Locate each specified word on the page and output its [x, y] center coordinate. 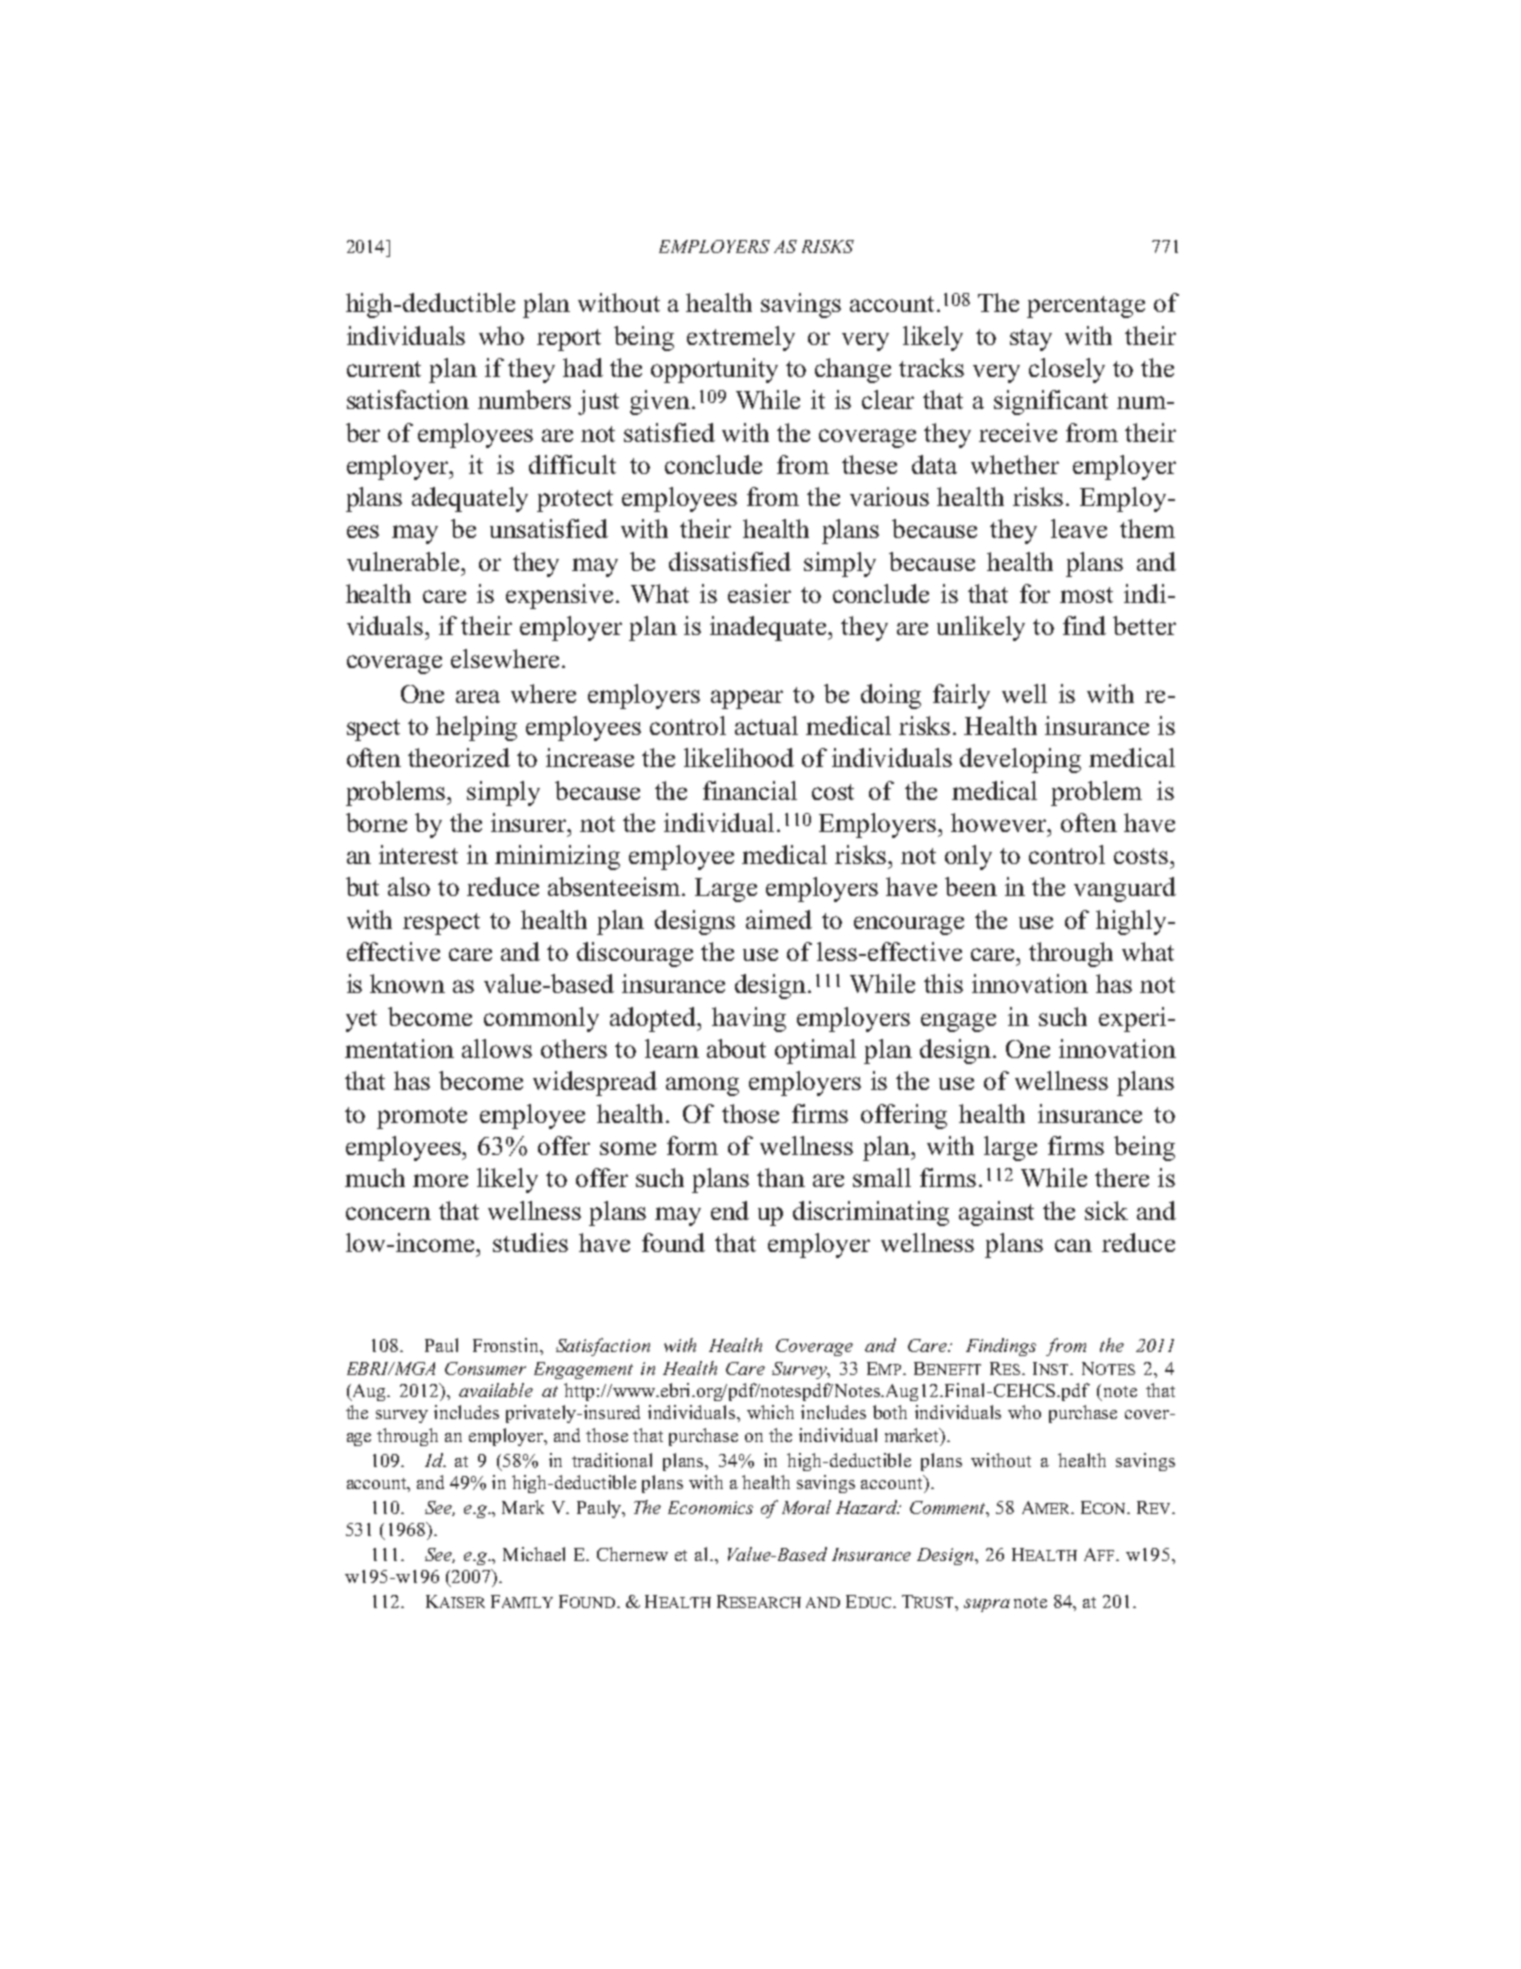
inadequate [770, 628]
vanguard [1125, 889]
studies [530, 1242]
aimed [779, 919]
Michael [534, 1554]
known [407, 983]
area [478, 696]
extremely [741, 338]
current [384, 369]
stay [1031, 340]
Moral [806, 1507]
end [730, 1210]
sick [1106, 1210]
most [1086, 595]
